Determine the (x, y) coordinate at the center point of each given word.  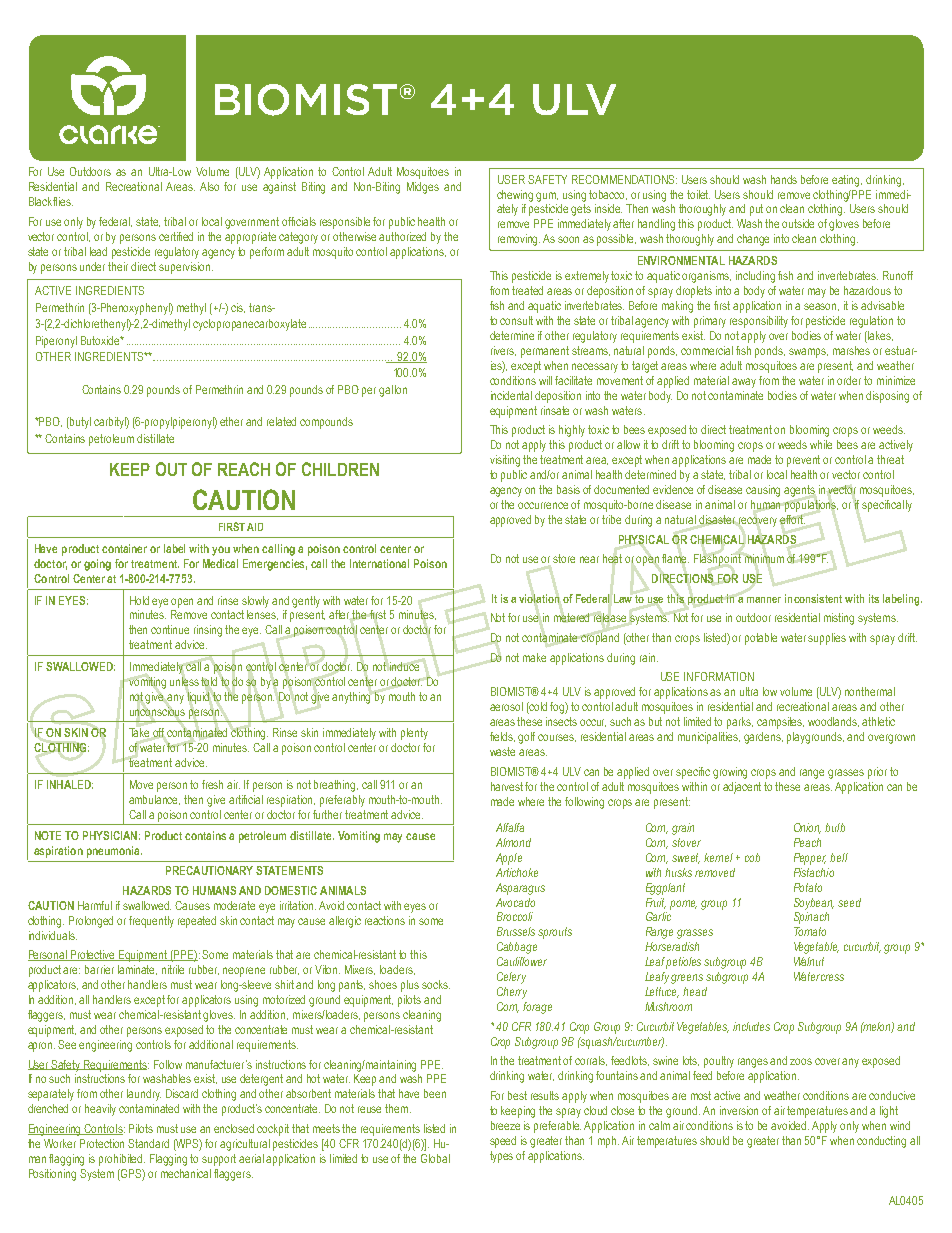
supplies (827, 639)
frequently (151, 922)
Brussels (516, 931)
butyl (79, 423)
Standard (148, 1143)
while (821, 444)
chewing (515, 196)
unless (184, 681)
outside (798, 223)
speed (503, 1142)
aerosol (506, 706)
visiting (505, 461)
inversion (739, 1110)
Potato (808, 887)
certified (176, 236)
